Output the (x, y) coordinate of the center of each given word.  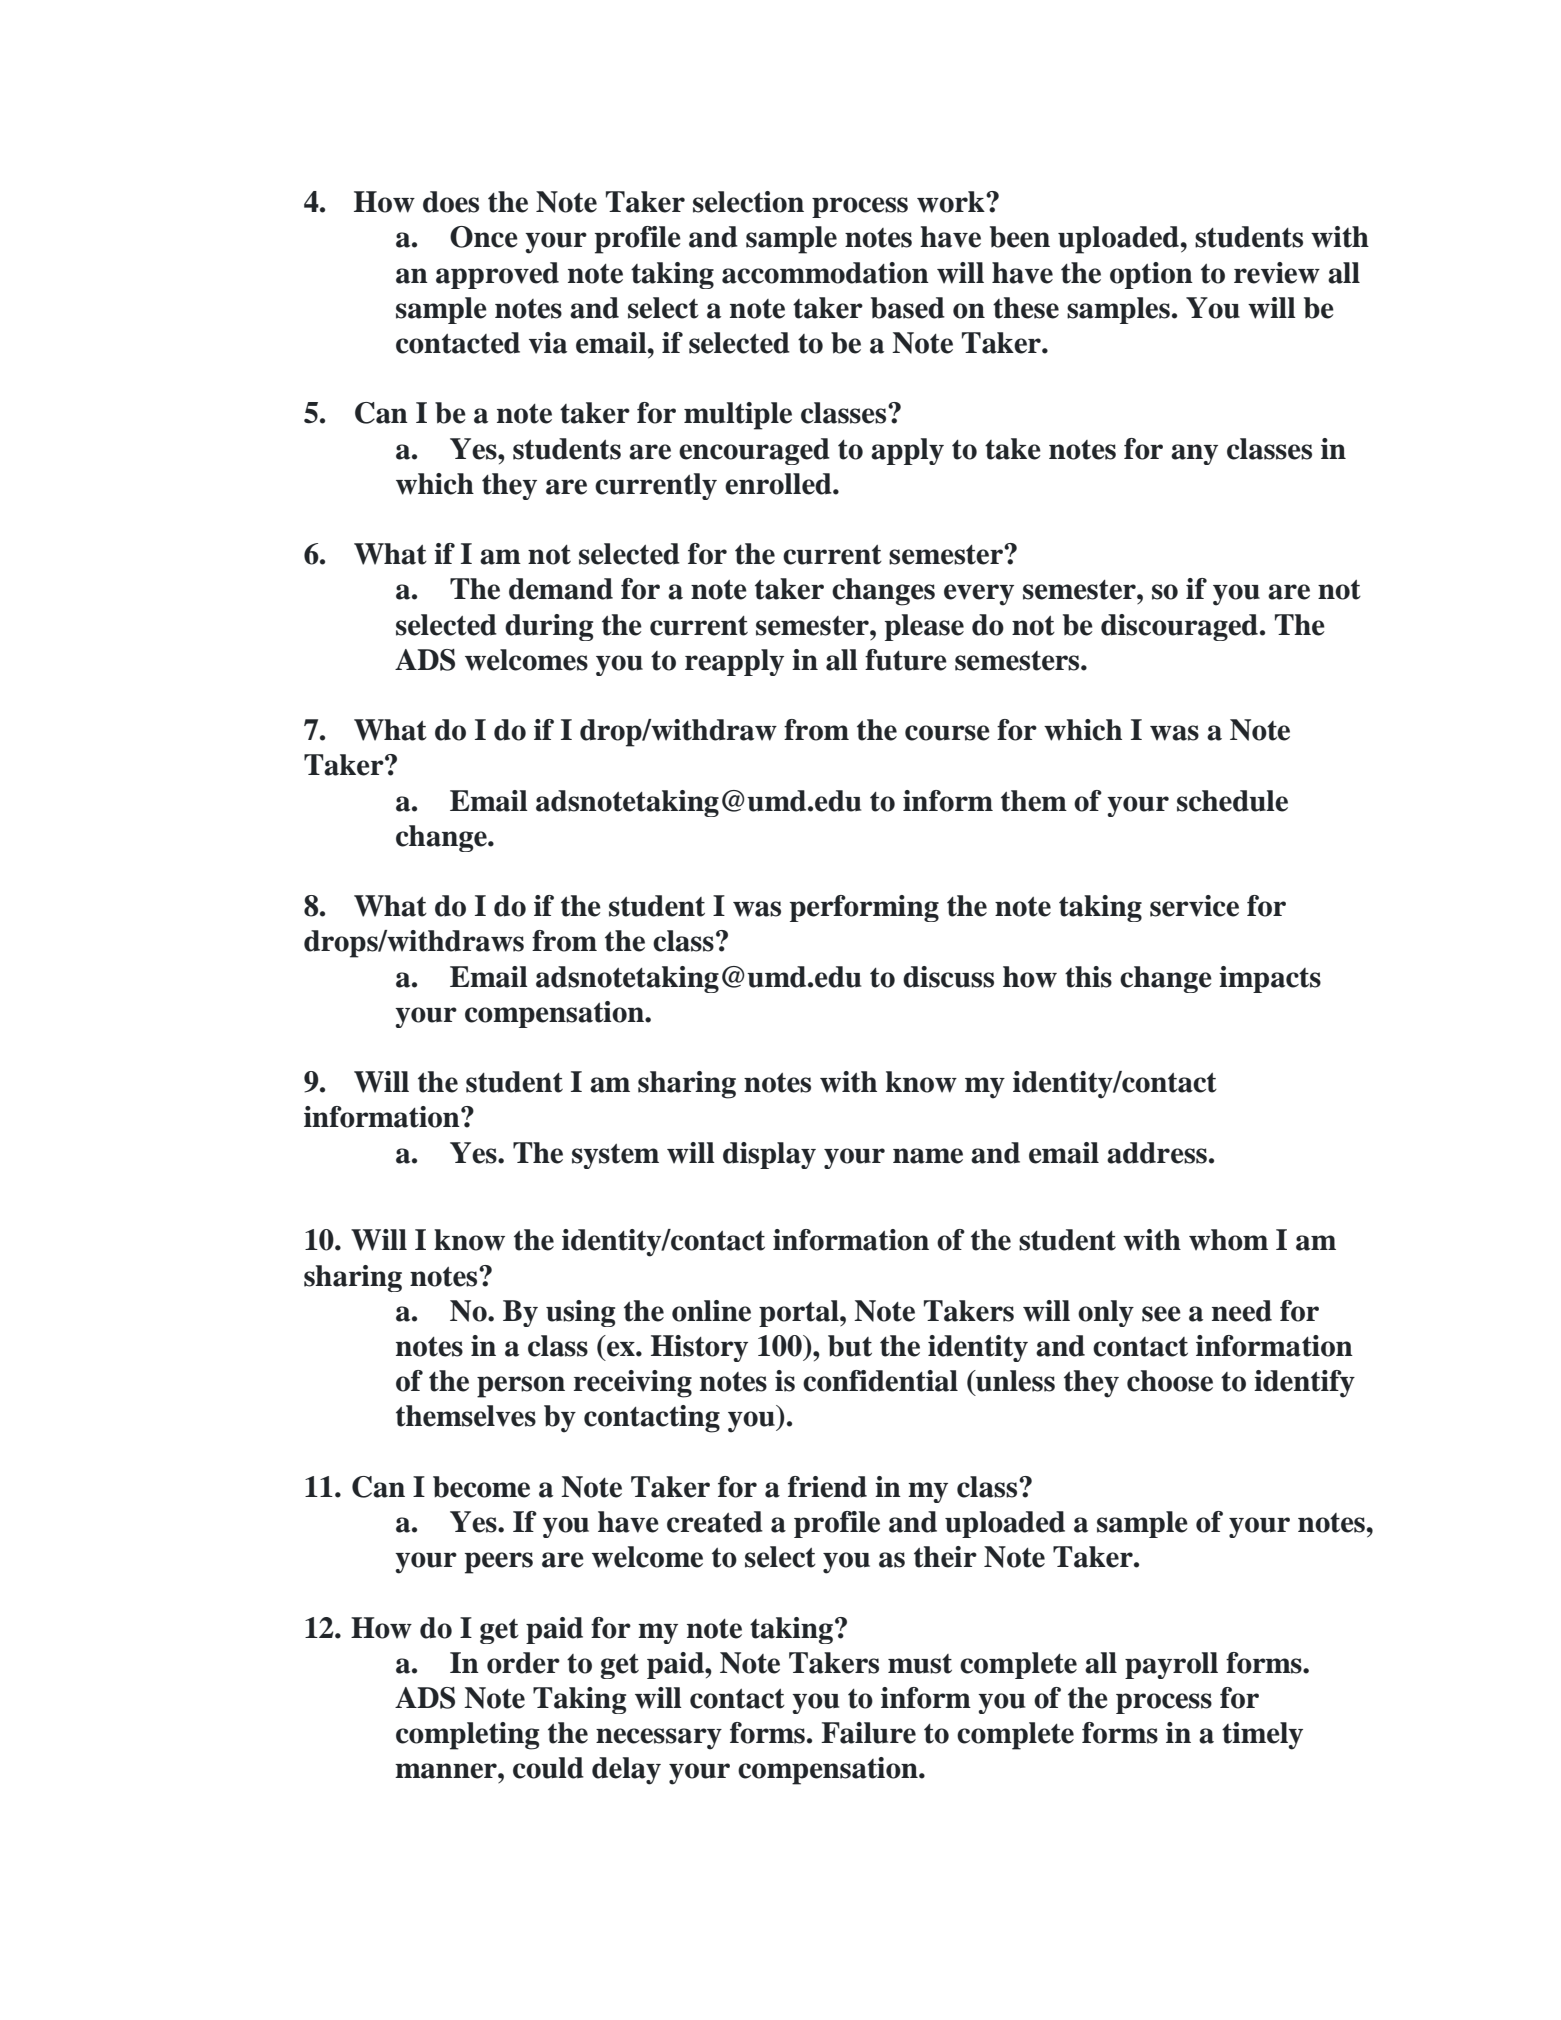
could (548, 1768)
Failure (868, 1733)
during (549, 627)
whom (1228, 1240)
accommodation (825, 273)
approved (497, 275)
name (928, 1156)
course (947, 733)
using (580, 1313)
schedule (1232, 801)
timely (1262, 1736)
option (1151, 275)
